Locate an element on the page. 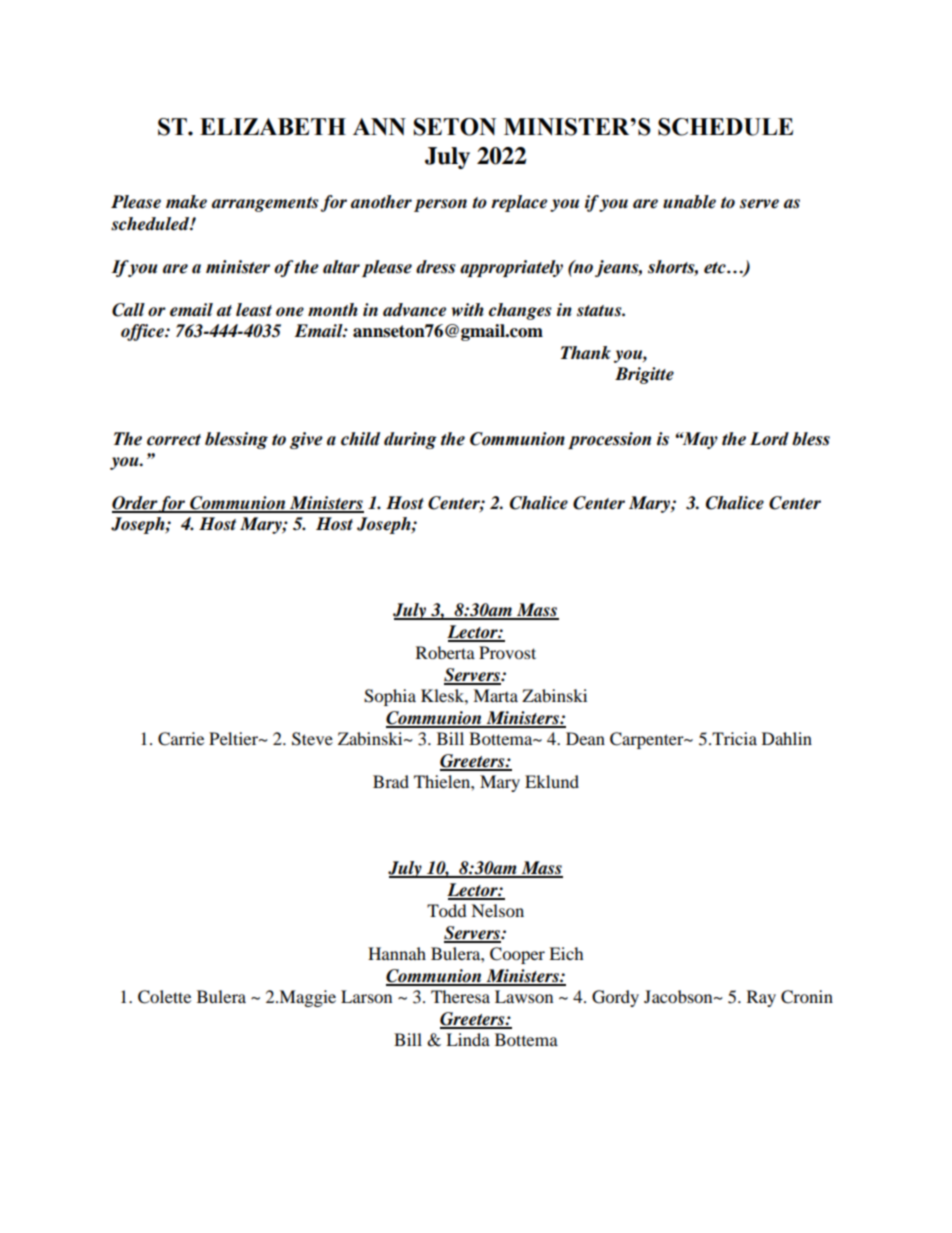 The height and width of the document is (1233, 952). Theresa is located at coordinates (460, 996).
